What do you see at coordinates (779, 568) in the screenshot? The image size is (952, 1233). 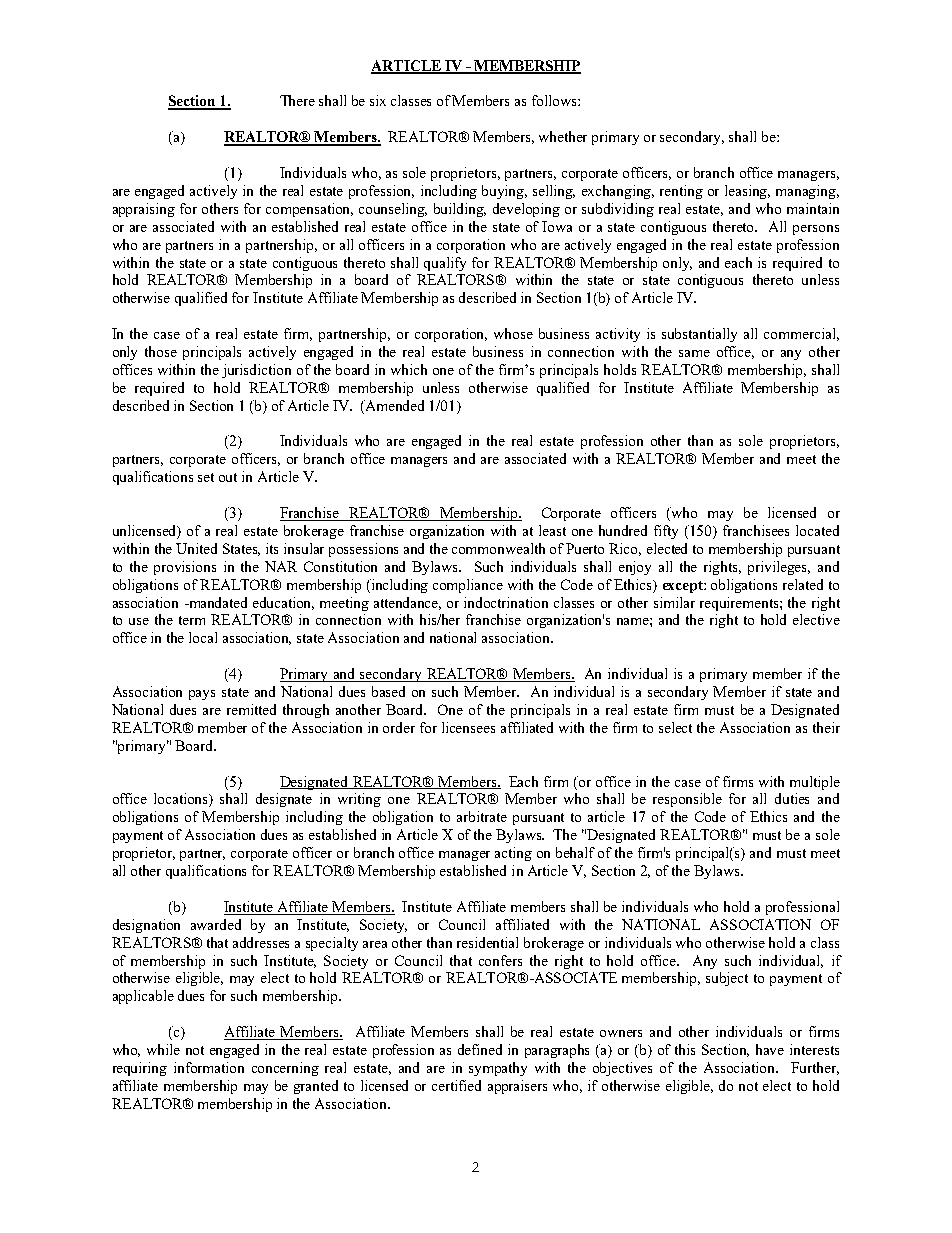 I see `privileges` at bounding box center [779, 568].
